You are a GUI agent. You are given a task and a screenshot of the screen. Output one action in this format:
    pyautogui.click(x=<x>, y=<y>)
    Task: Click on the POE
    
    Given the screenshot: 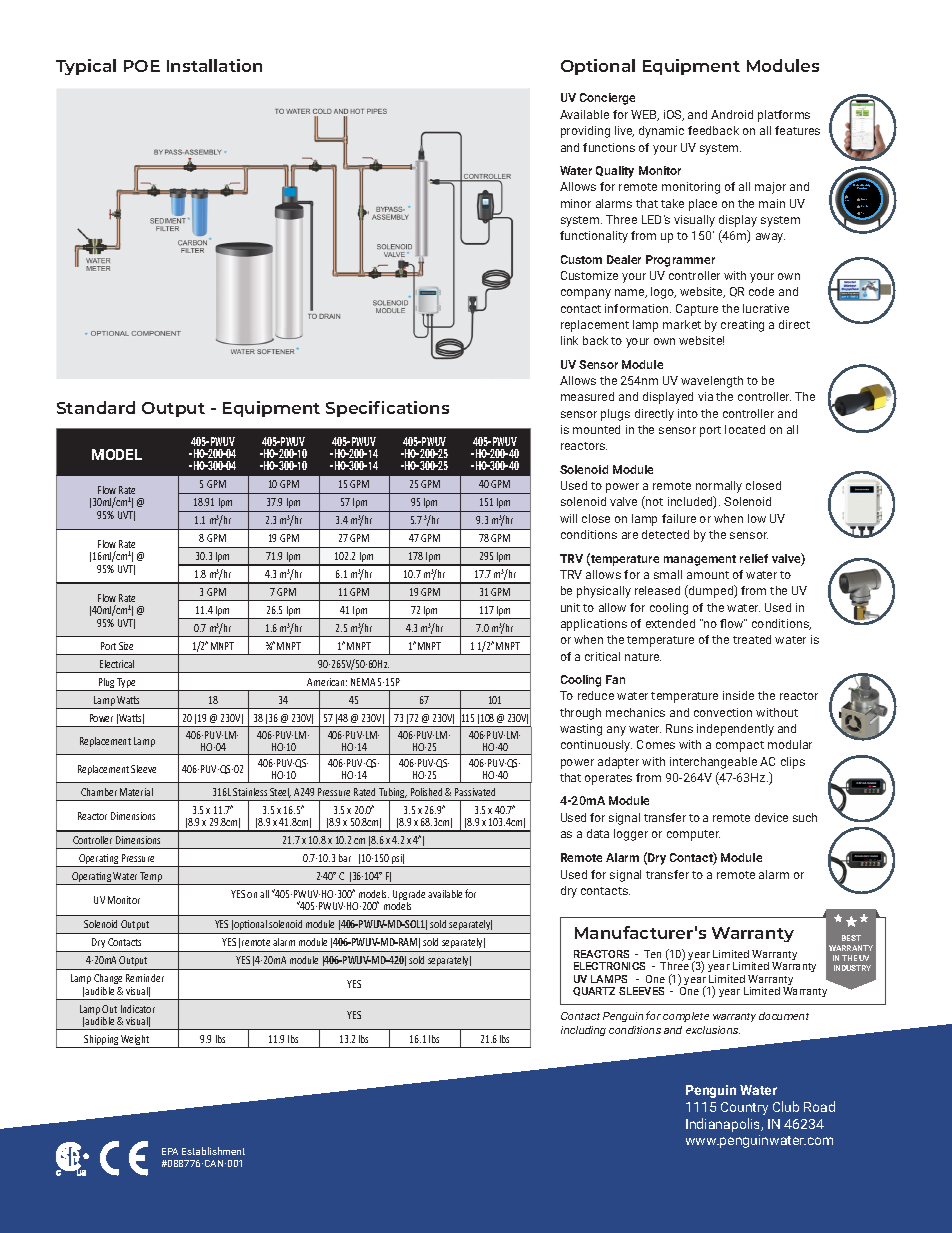 What is the action you would take?
    pyautogui.click(x=142, y=66)
